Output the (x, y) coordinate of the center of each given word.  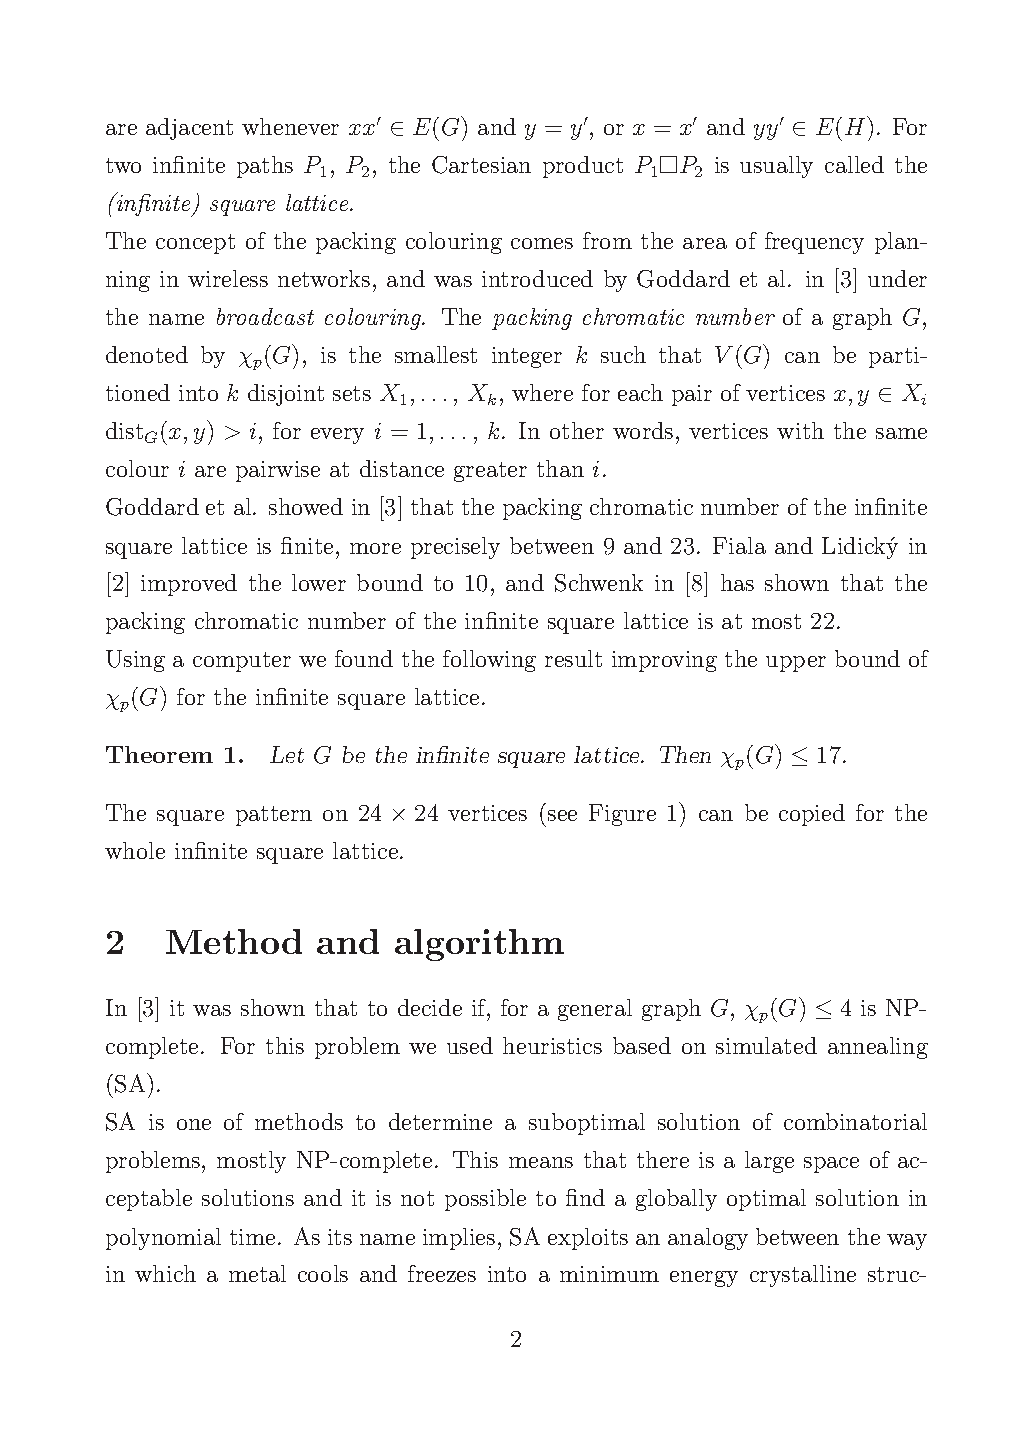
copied (812, 815)
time (252, 1237)
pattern (274, 816)
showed (306, 506)
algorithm (479, 945)
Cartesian (481, 165)
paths (265, 167)
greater (490, 472)
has (737, 582)
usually (776, 167)
